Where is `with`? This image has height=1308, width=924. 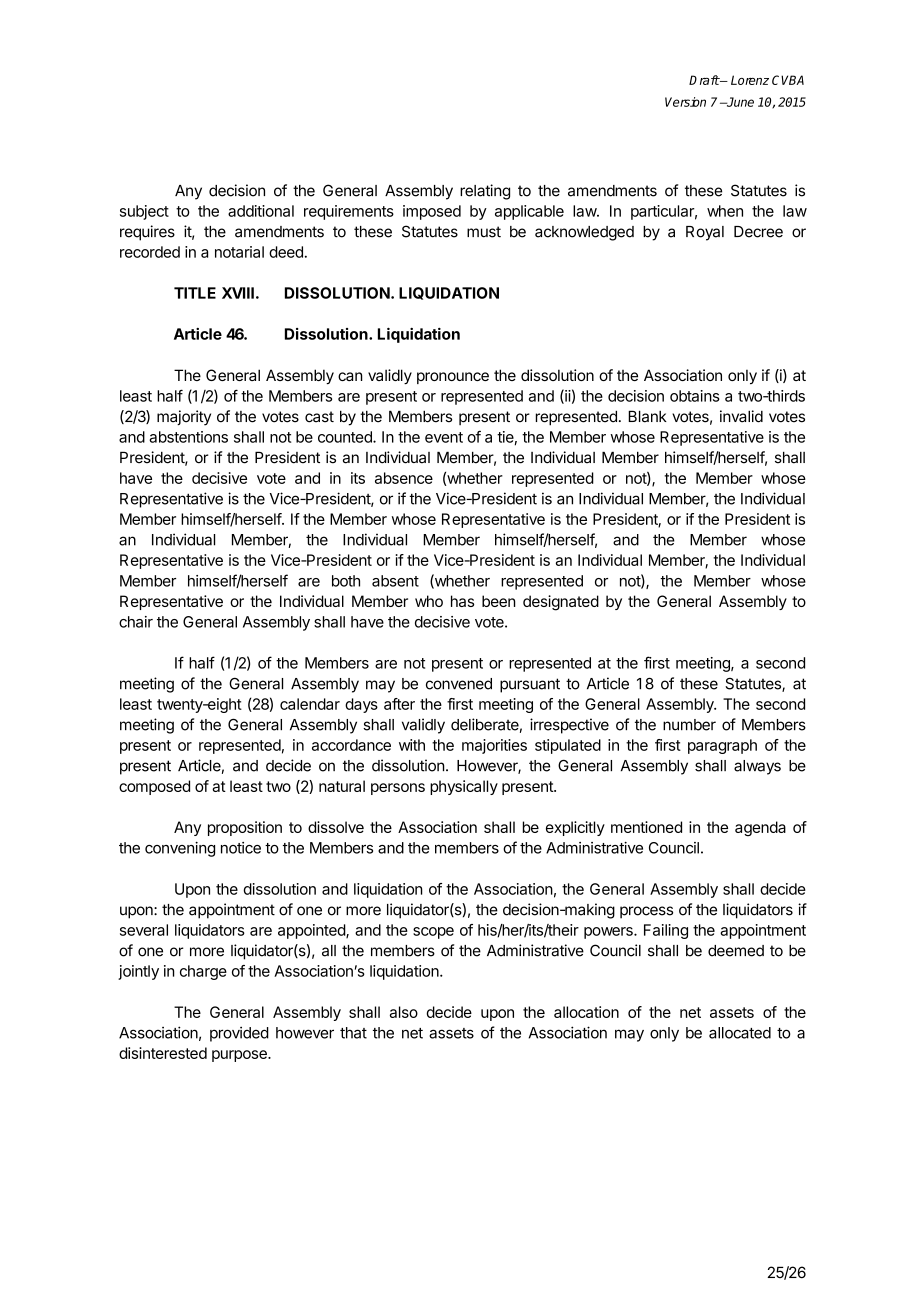
with is located at coordinates (412, 745).
